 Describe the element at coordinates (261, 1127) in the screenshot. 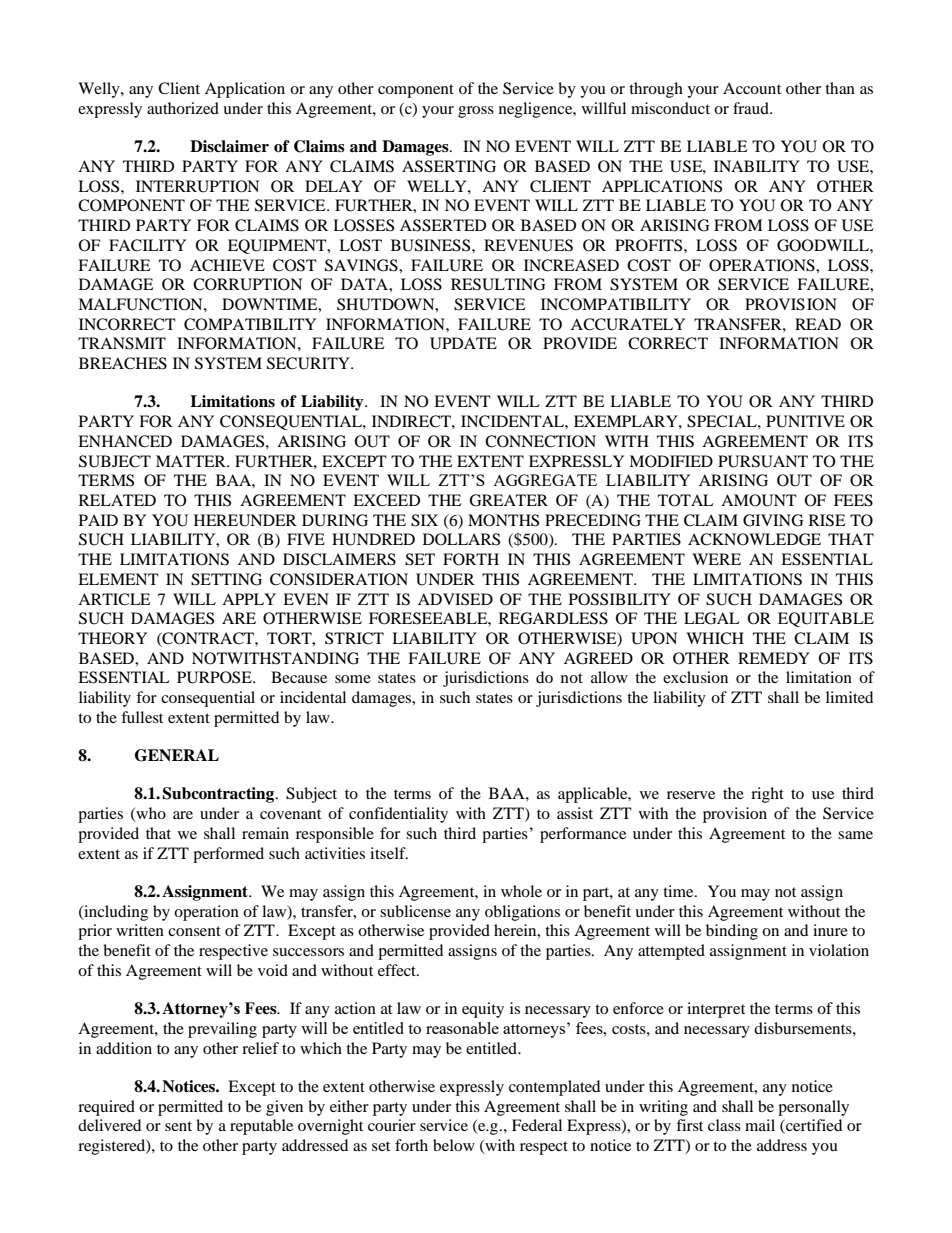

I see `reputable` at that location.
